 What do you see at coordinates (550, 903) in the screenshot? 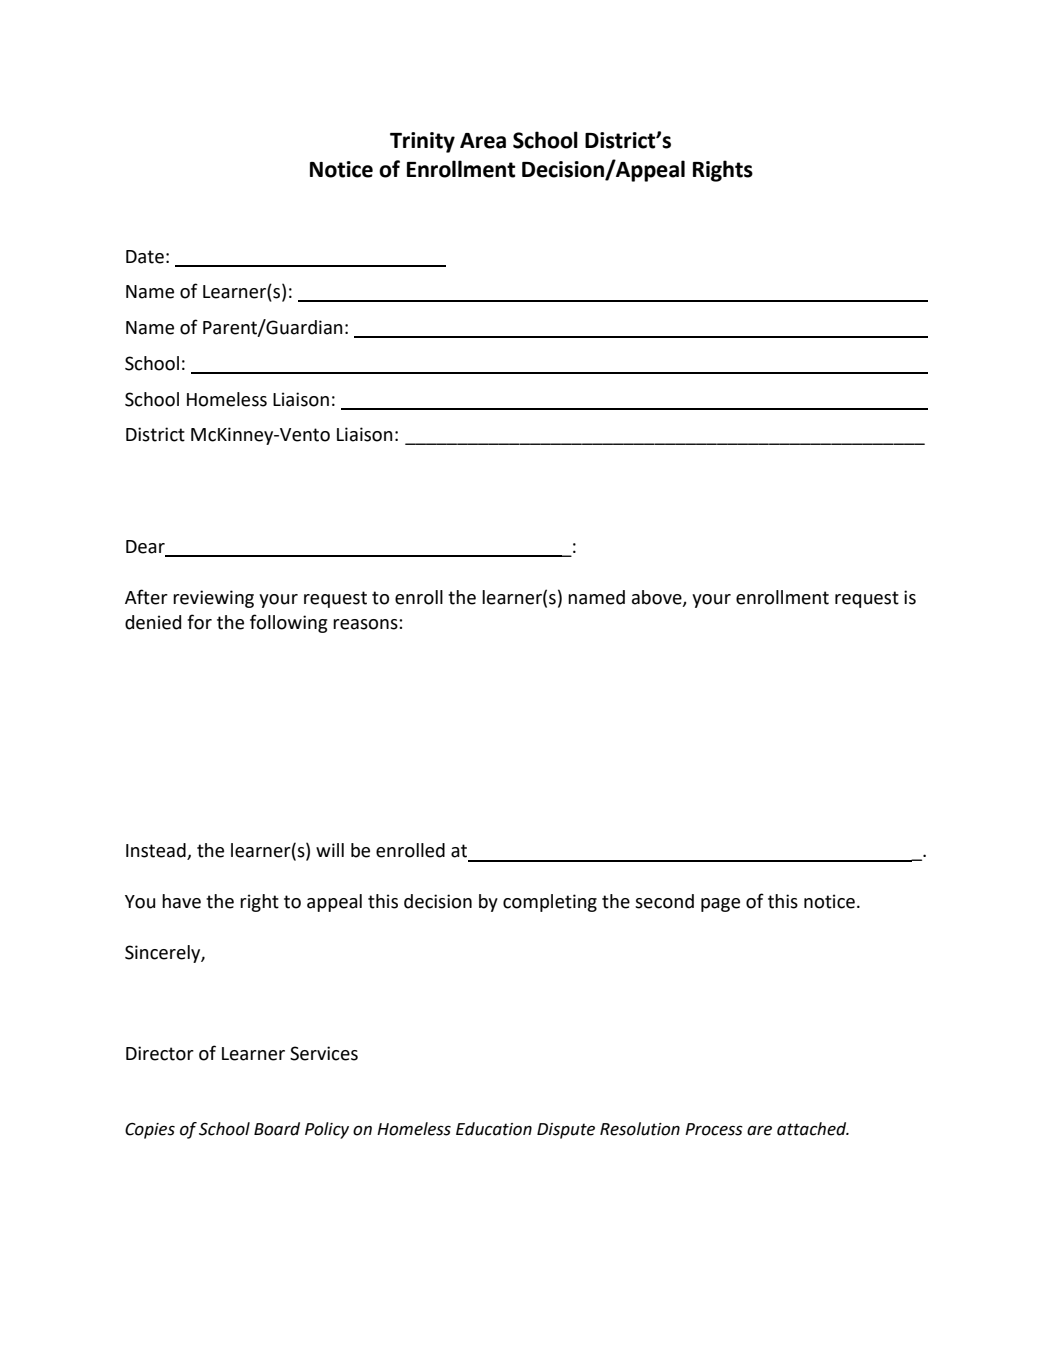
I see `completing` at bounding box center [550, 903].
